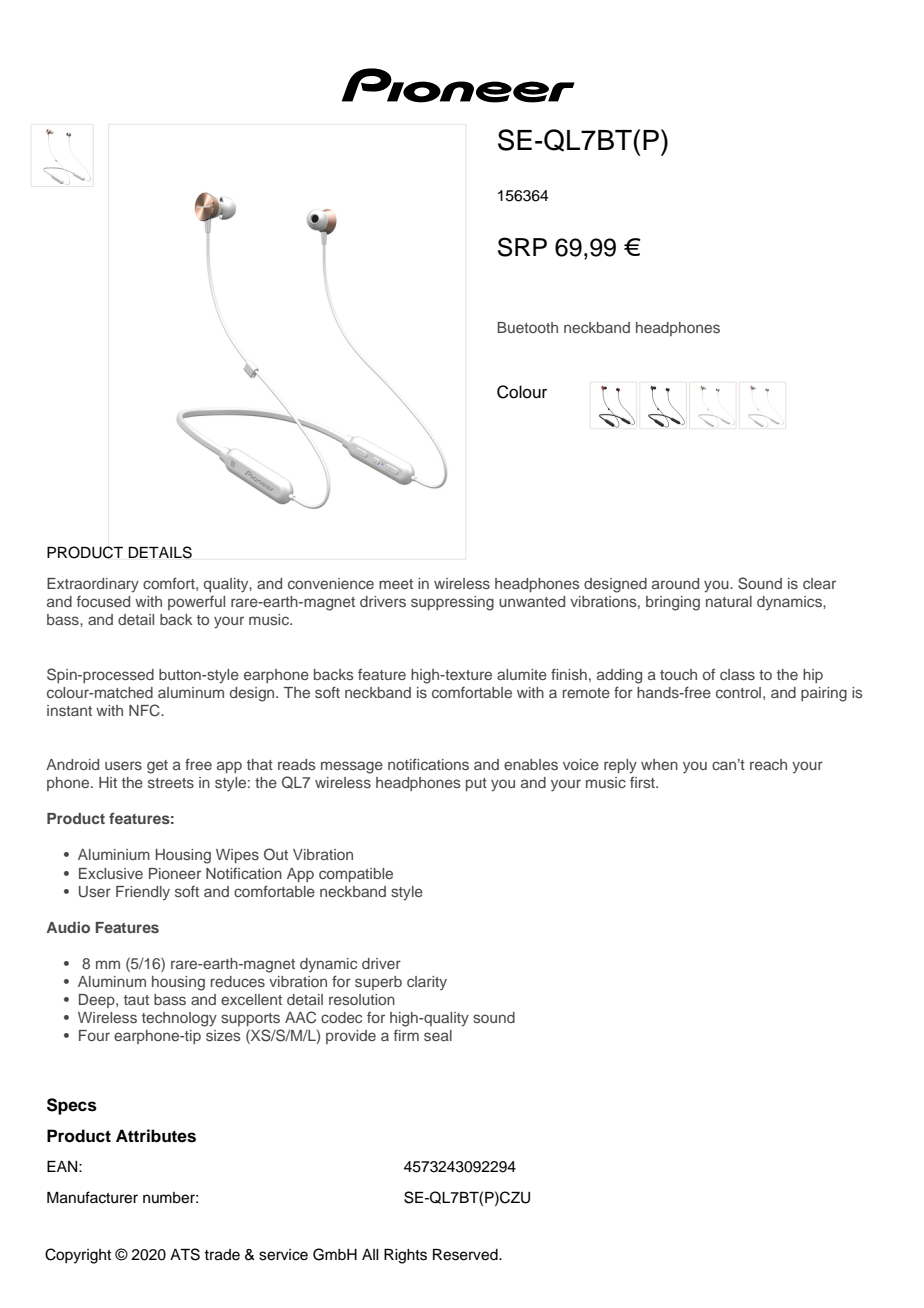  I want to click on taut, so click(136, 1000).
